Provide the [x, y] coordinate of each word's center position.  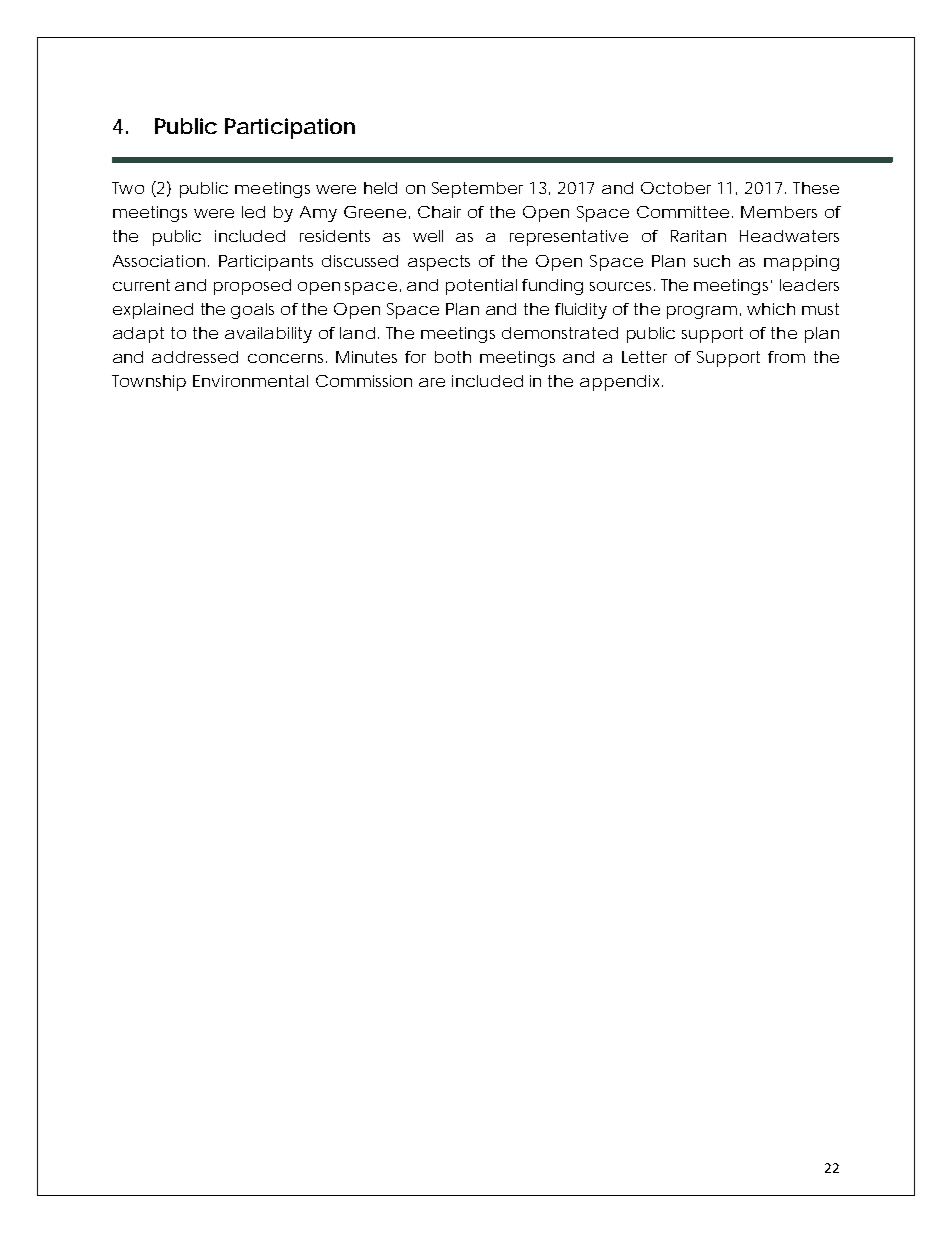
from [786, 357]
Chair [439, 212]
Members [779, 212]
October [676, 188]
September [477, 190]
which [771, 309]
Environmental [250, 381]
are [432, 382]
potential [481, 287]
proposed [252, 287]
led [253, 212]
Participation [290, 128]
